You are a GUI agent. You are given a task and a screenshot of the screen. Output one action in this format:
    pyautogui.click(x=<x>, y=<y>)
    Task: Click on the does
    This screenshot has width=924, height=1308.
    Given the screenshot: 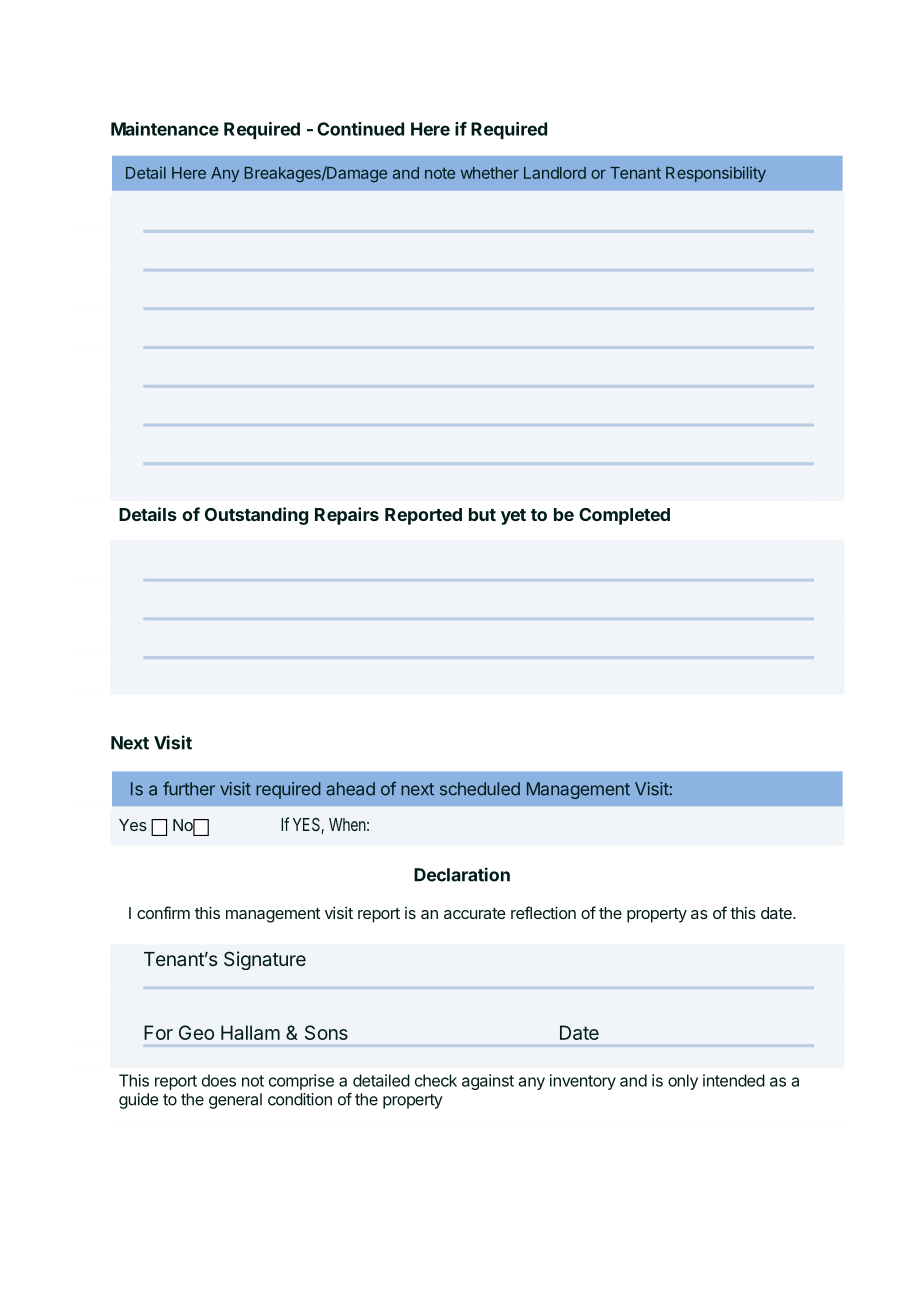 What is the action you would take?
    pyautogui.click(x=219, y=1080)
